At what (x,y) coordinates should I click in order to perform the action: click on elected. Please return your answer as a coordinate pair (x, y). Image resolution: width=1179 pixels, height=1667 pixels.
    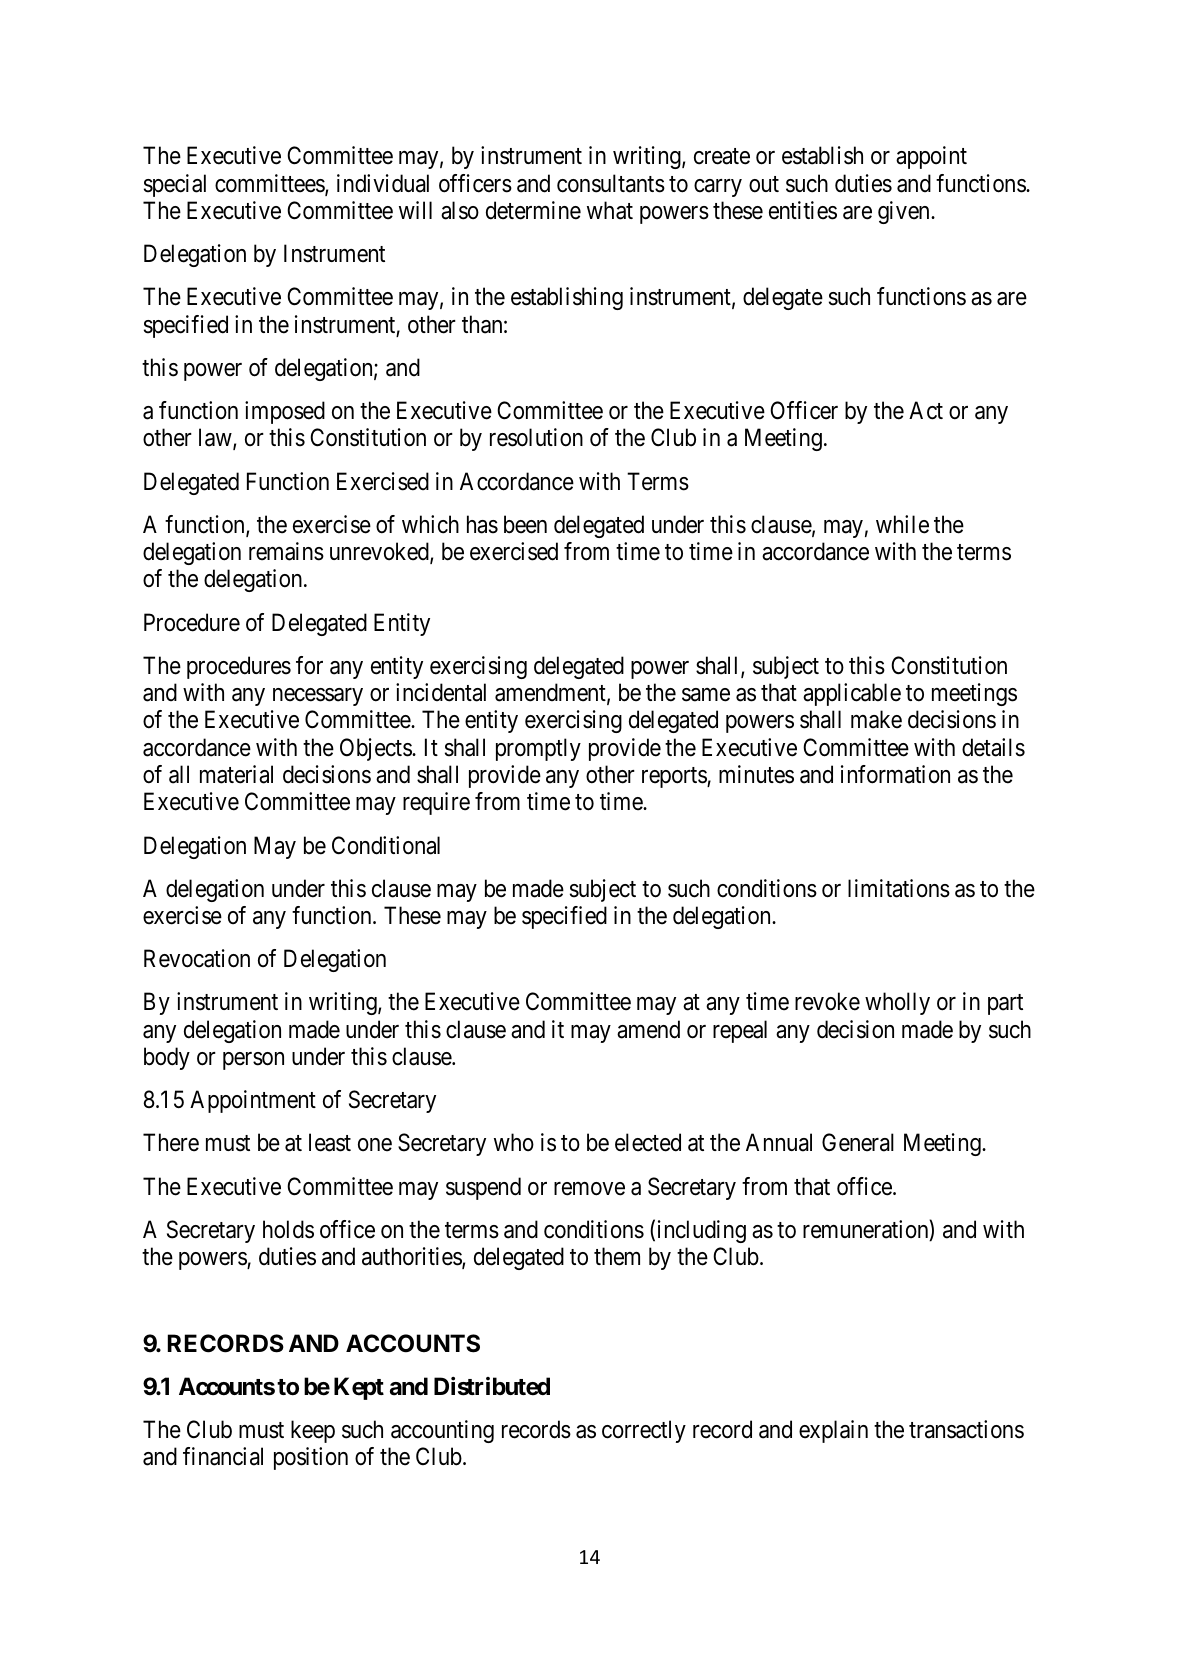
    Looking at the image, I should click on (648, 1142).
